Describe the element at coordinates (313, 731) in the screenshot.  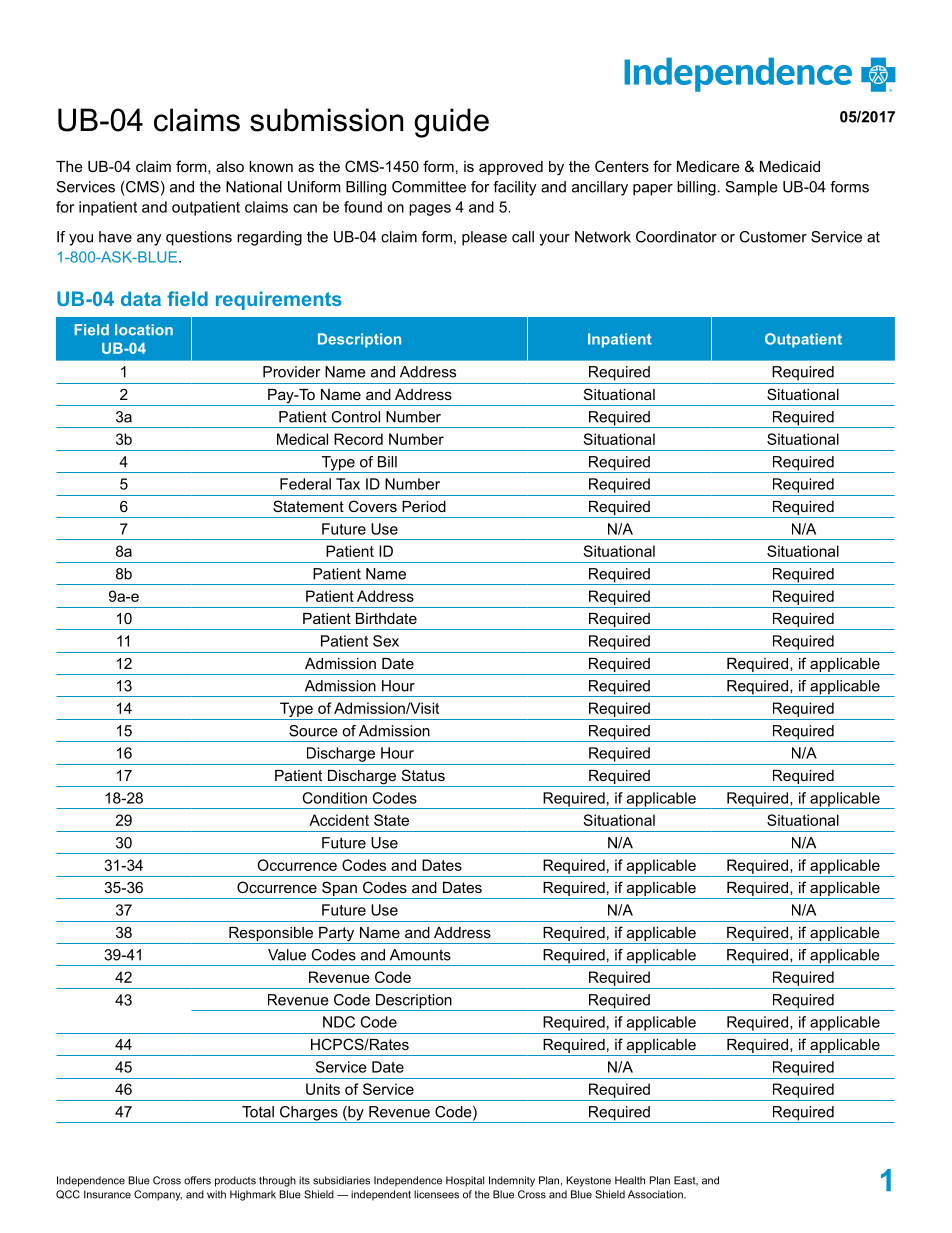
I see `Source` at that location.
